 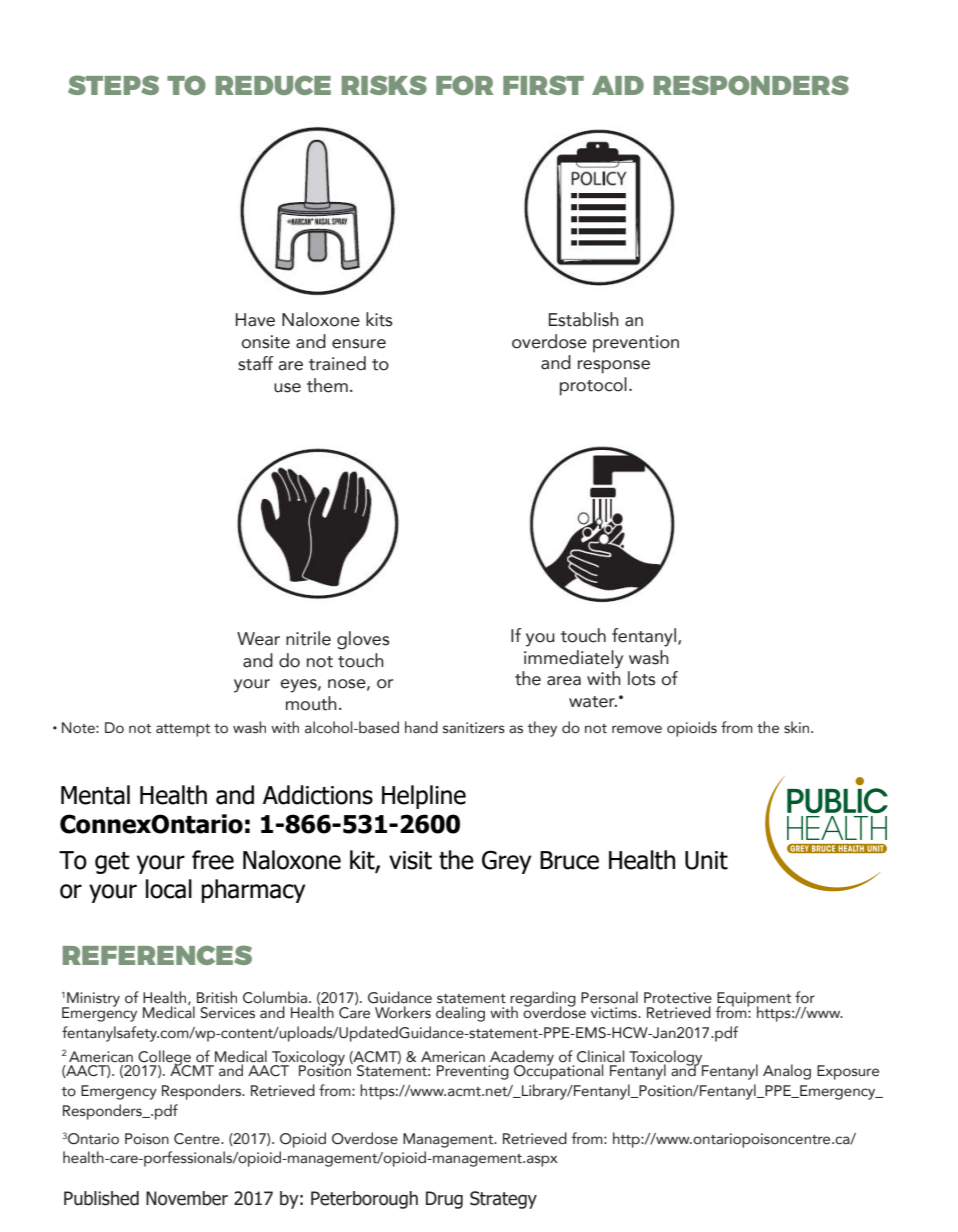 I want to click on free, so click(x=213, y=860).
